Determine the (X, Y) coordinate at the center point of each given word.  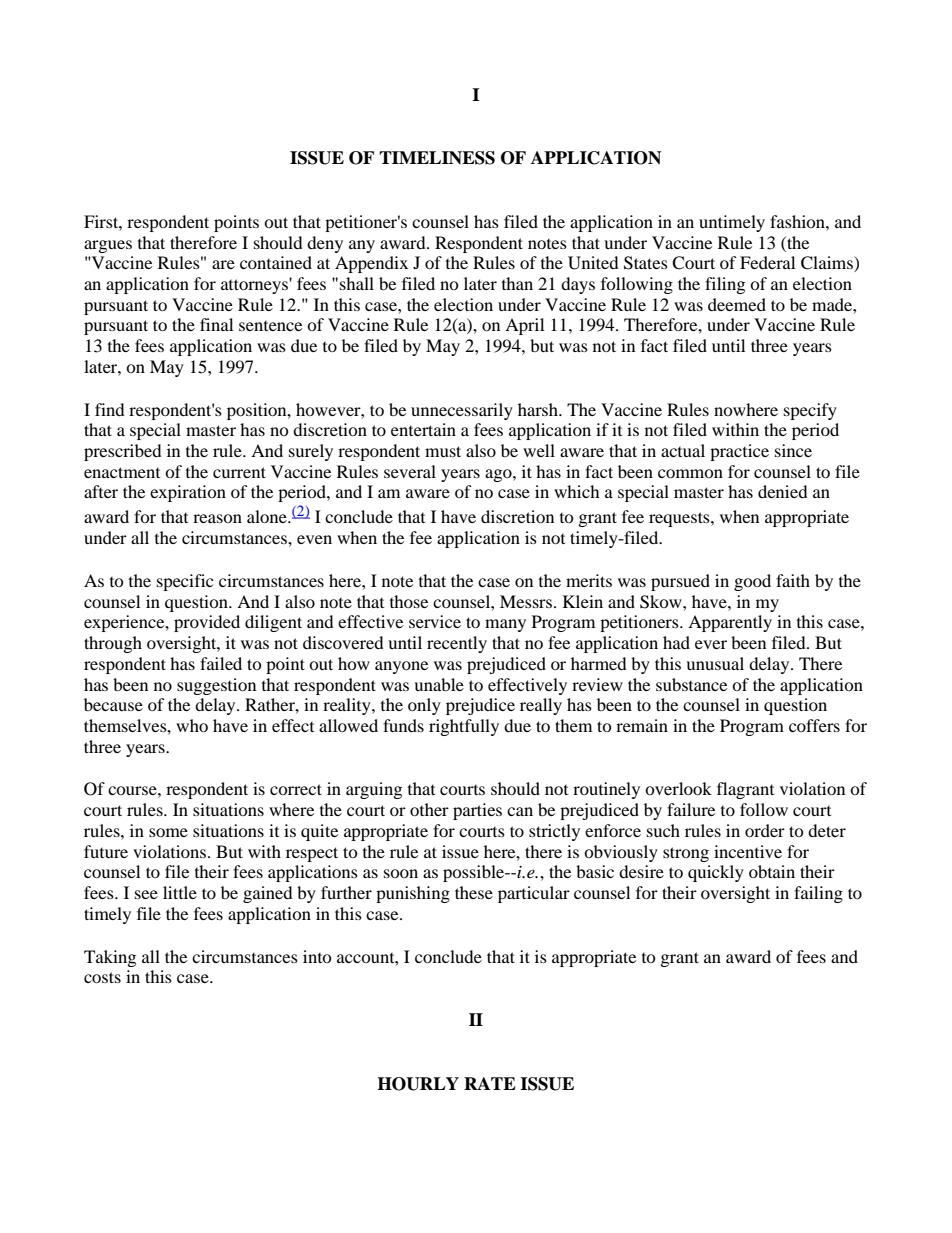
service (435, 621)
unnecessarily (462, 411)
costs (102, 977)
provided (207, 623)
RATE (490, 1083)
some (168, 832)
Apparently (730, 623)
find (110, 409)
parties (477, 811)
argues (108, 246)
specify (810, 411)
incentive (748, 851)
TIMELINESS (437, 158)
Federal (767, 262)
